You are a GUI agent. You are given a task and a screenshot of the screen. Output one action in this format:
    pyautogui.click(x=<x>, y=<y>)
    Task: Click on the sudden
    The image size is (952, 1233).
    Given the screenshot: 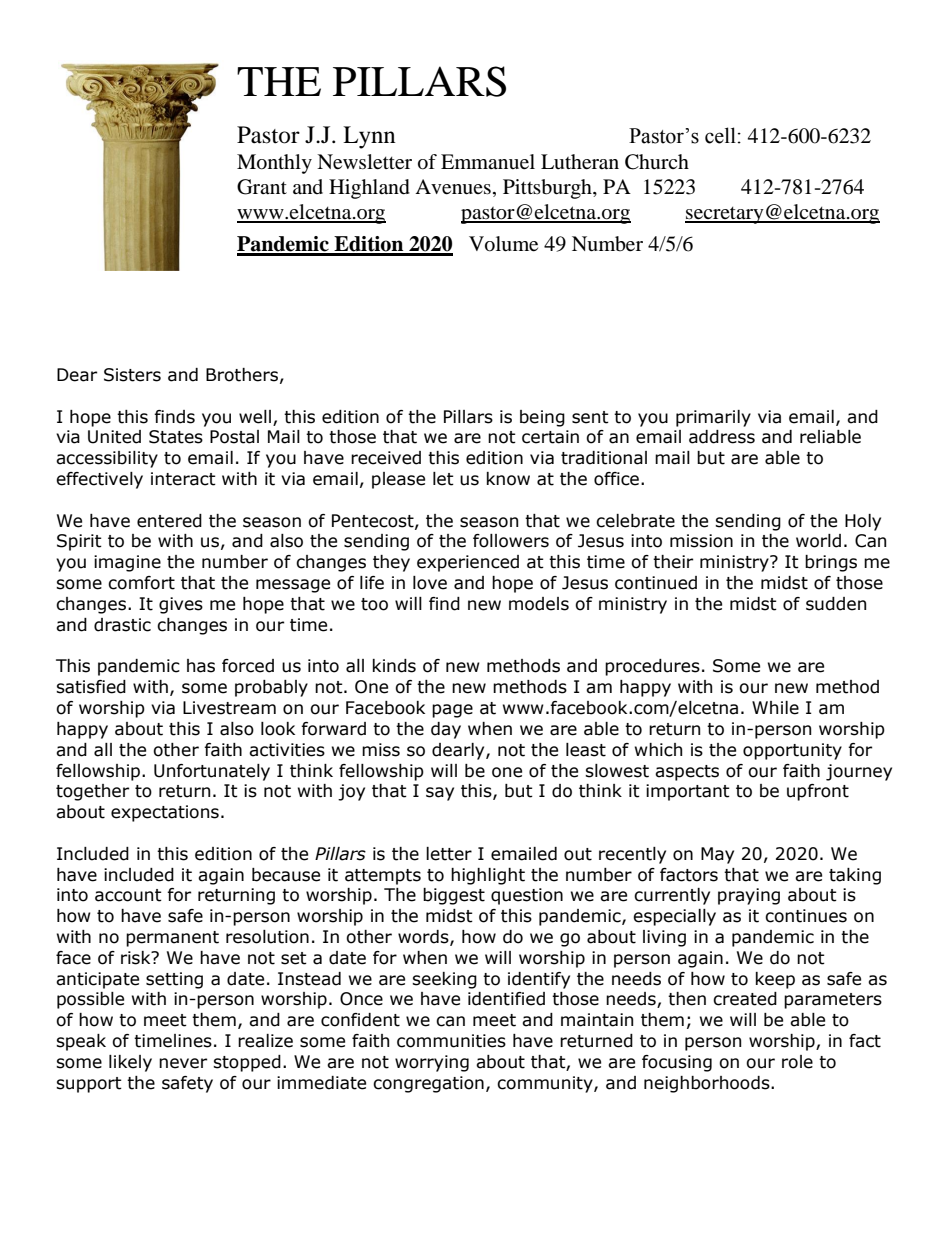 What is the action you would take?
    pyautogui.click(x=836, y=604)
